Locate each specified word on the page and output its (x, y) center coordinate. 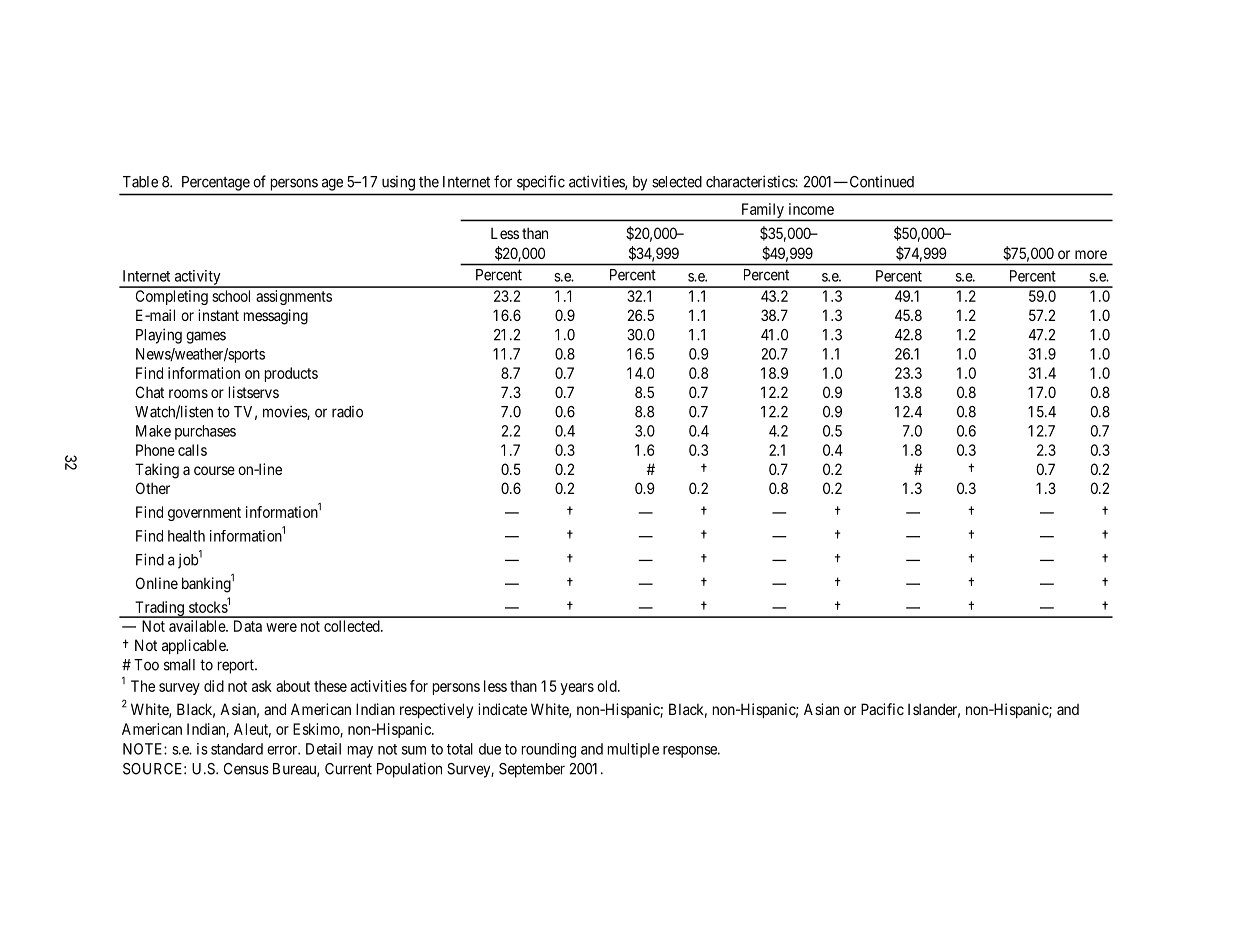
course (214, 470)
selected (677, 182)
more (1091, 254)
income (811, 209)
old (608, 686)
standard (237, 749)
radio (347, 412)
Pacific (882, 709)
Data (248, 626)
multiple (633, 750)
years (577, 689)
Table (140, 182)
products (291, 374)
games (206, 337)
